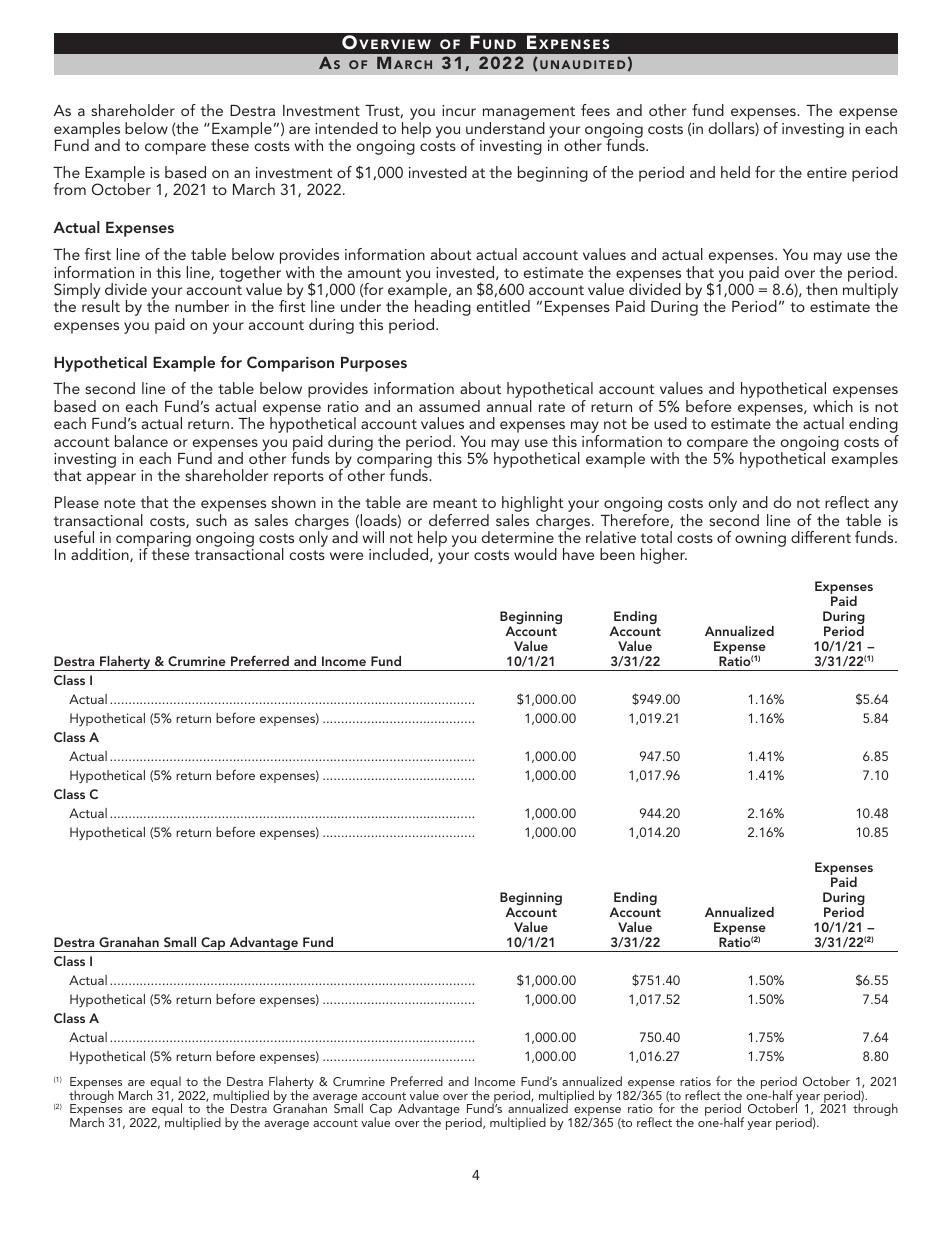 Image resolution: width=952 pixels, height=1237 pixels. I want to click on entire, so click(827, 172).
